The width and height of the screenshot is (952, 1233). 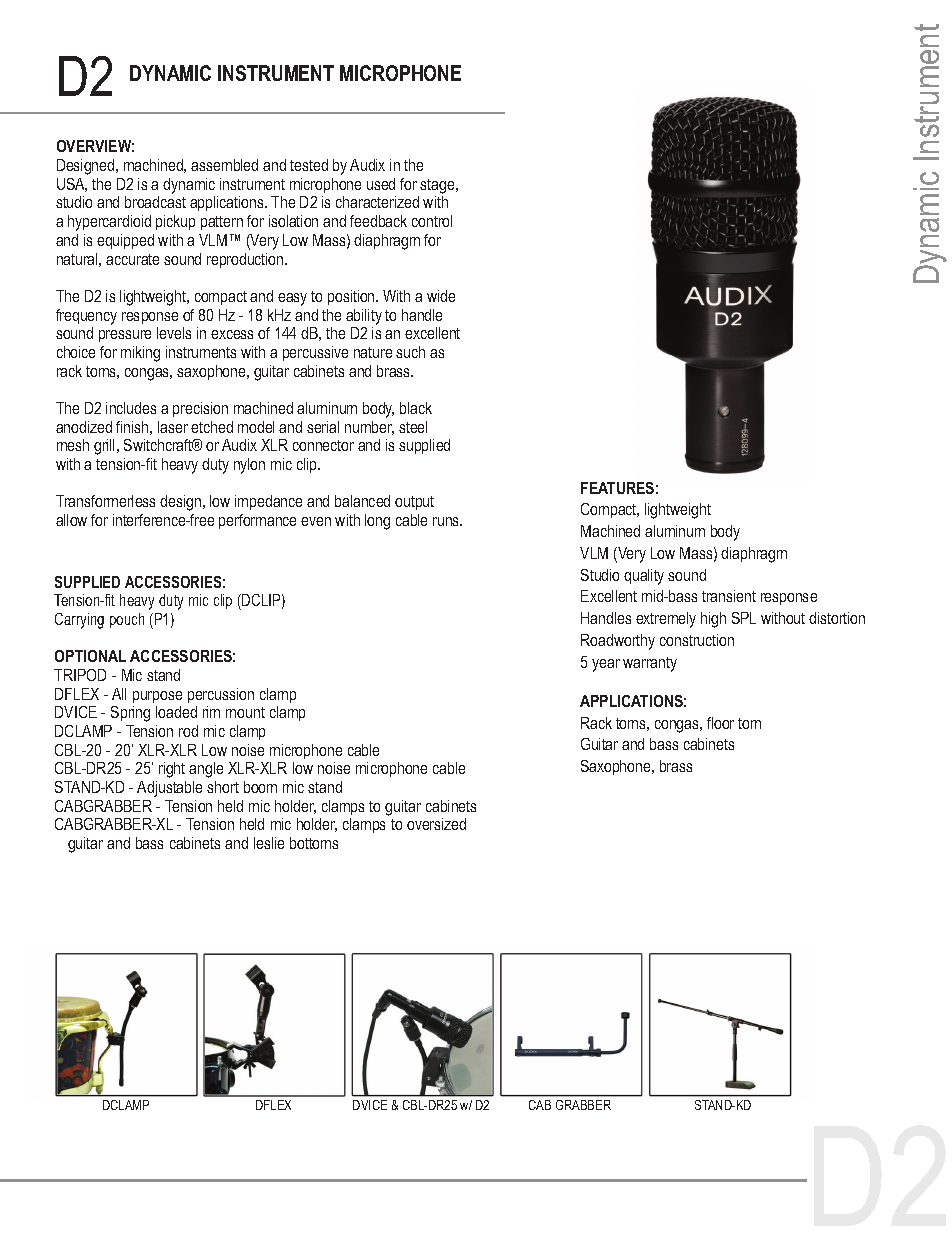 I want to click on stage, so click(x=438, y=186).
